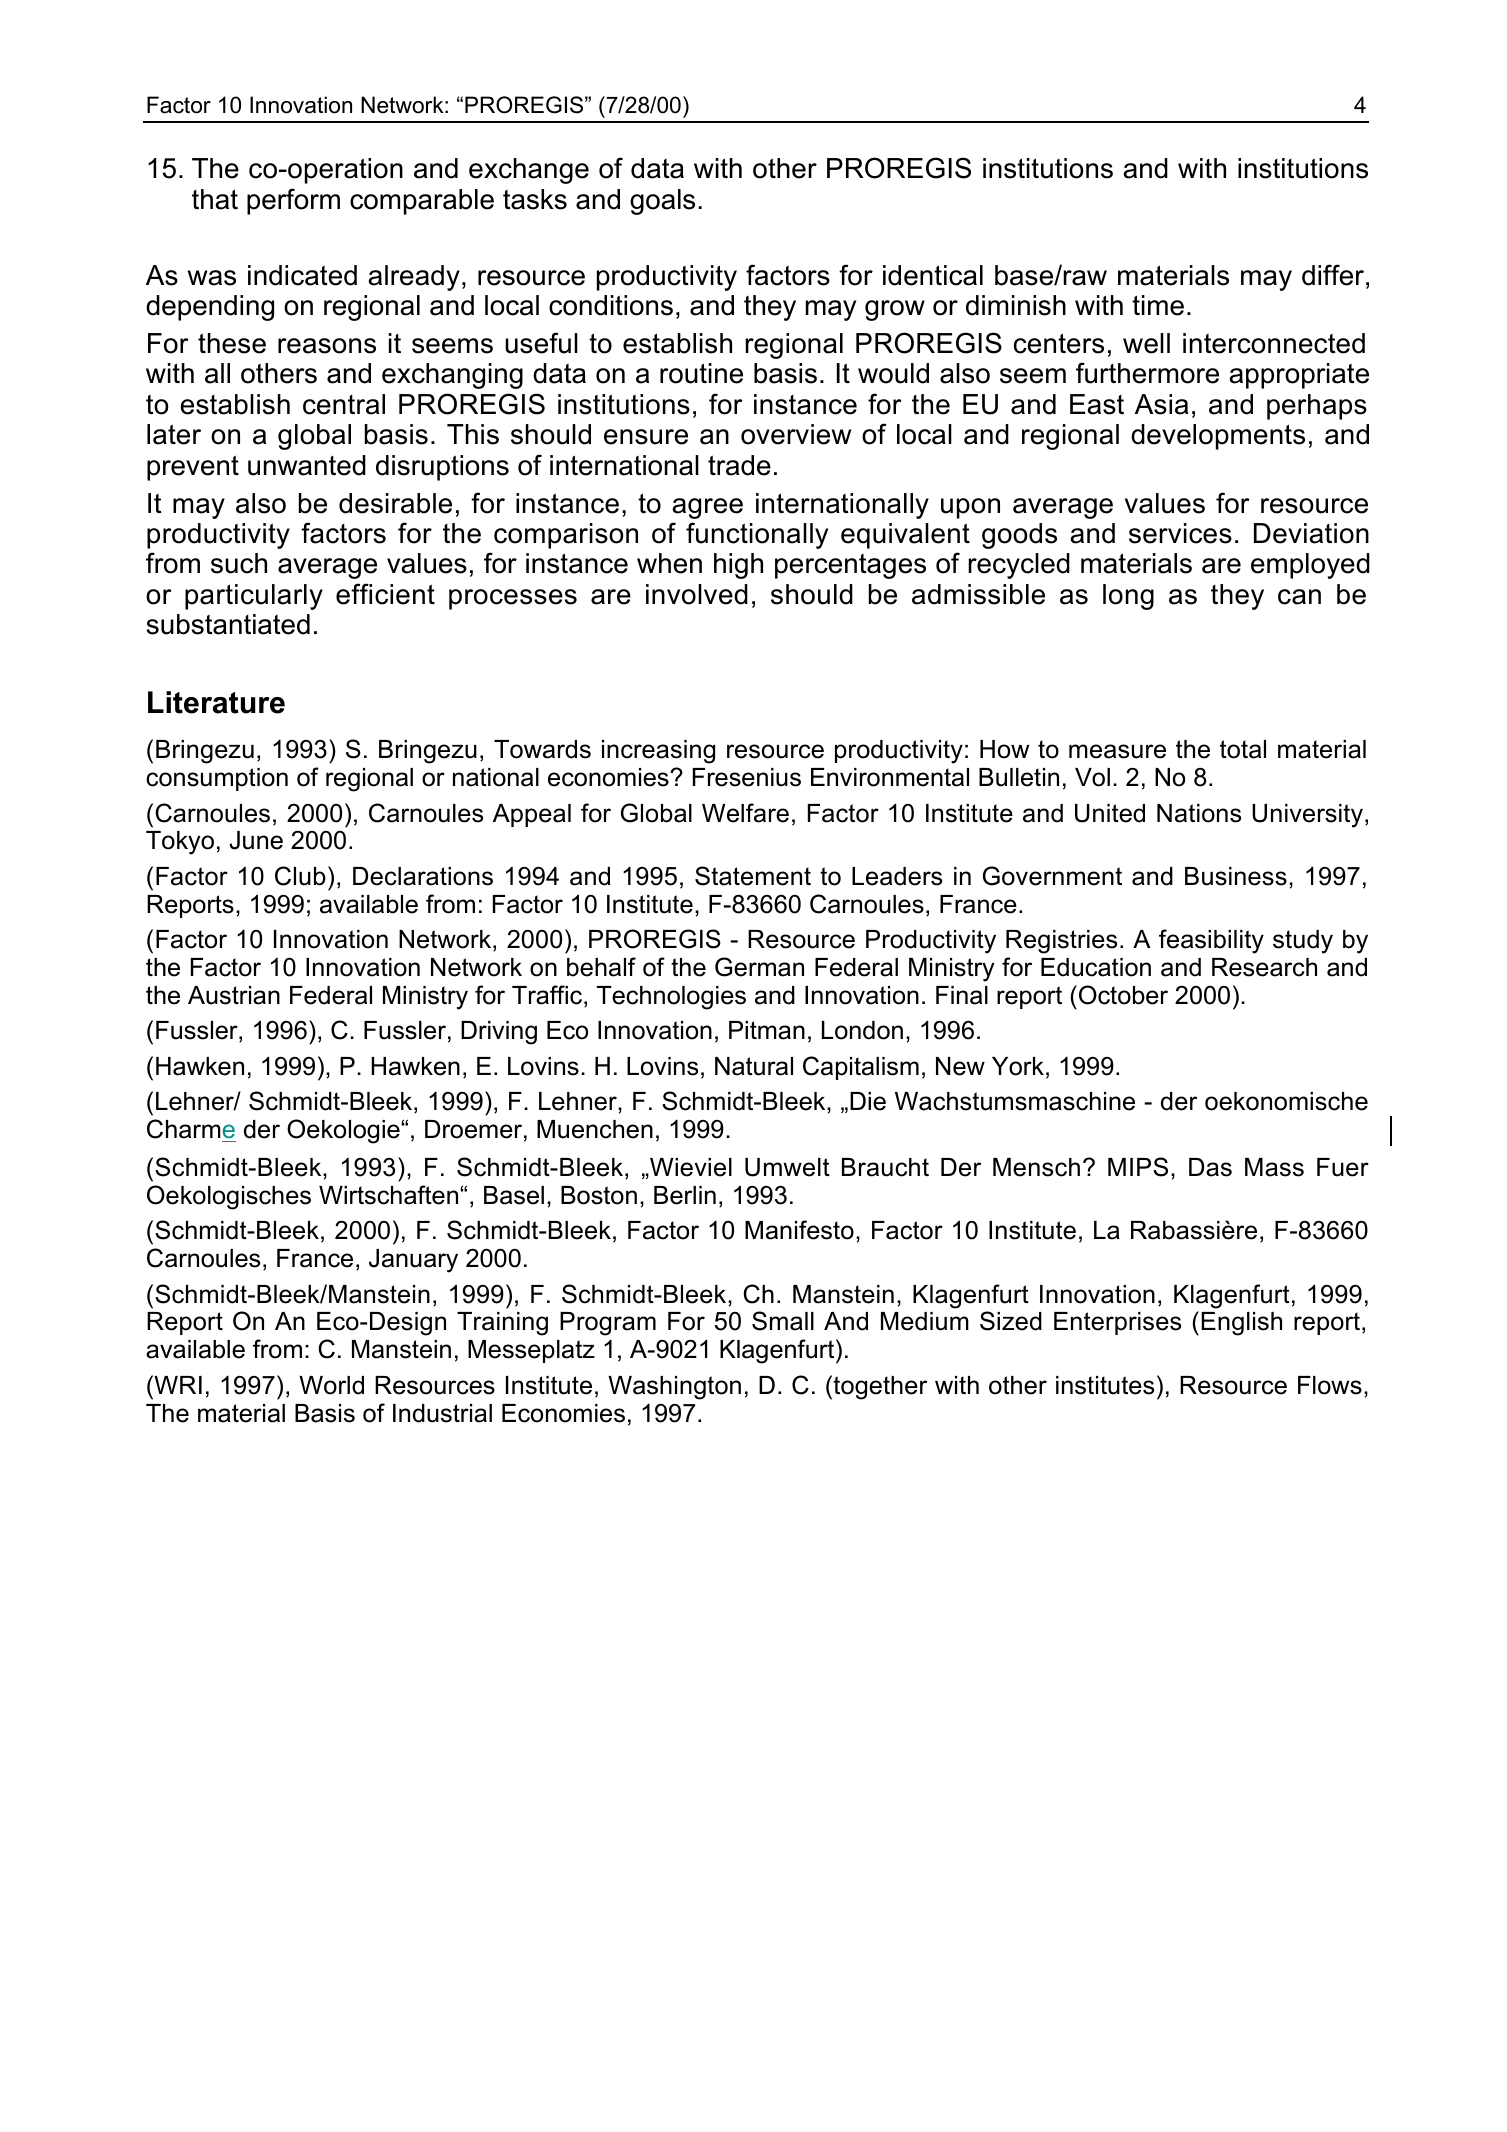 This screenshot has width=1507, height=2132. I want to click on English, so click(1241, 1324).
